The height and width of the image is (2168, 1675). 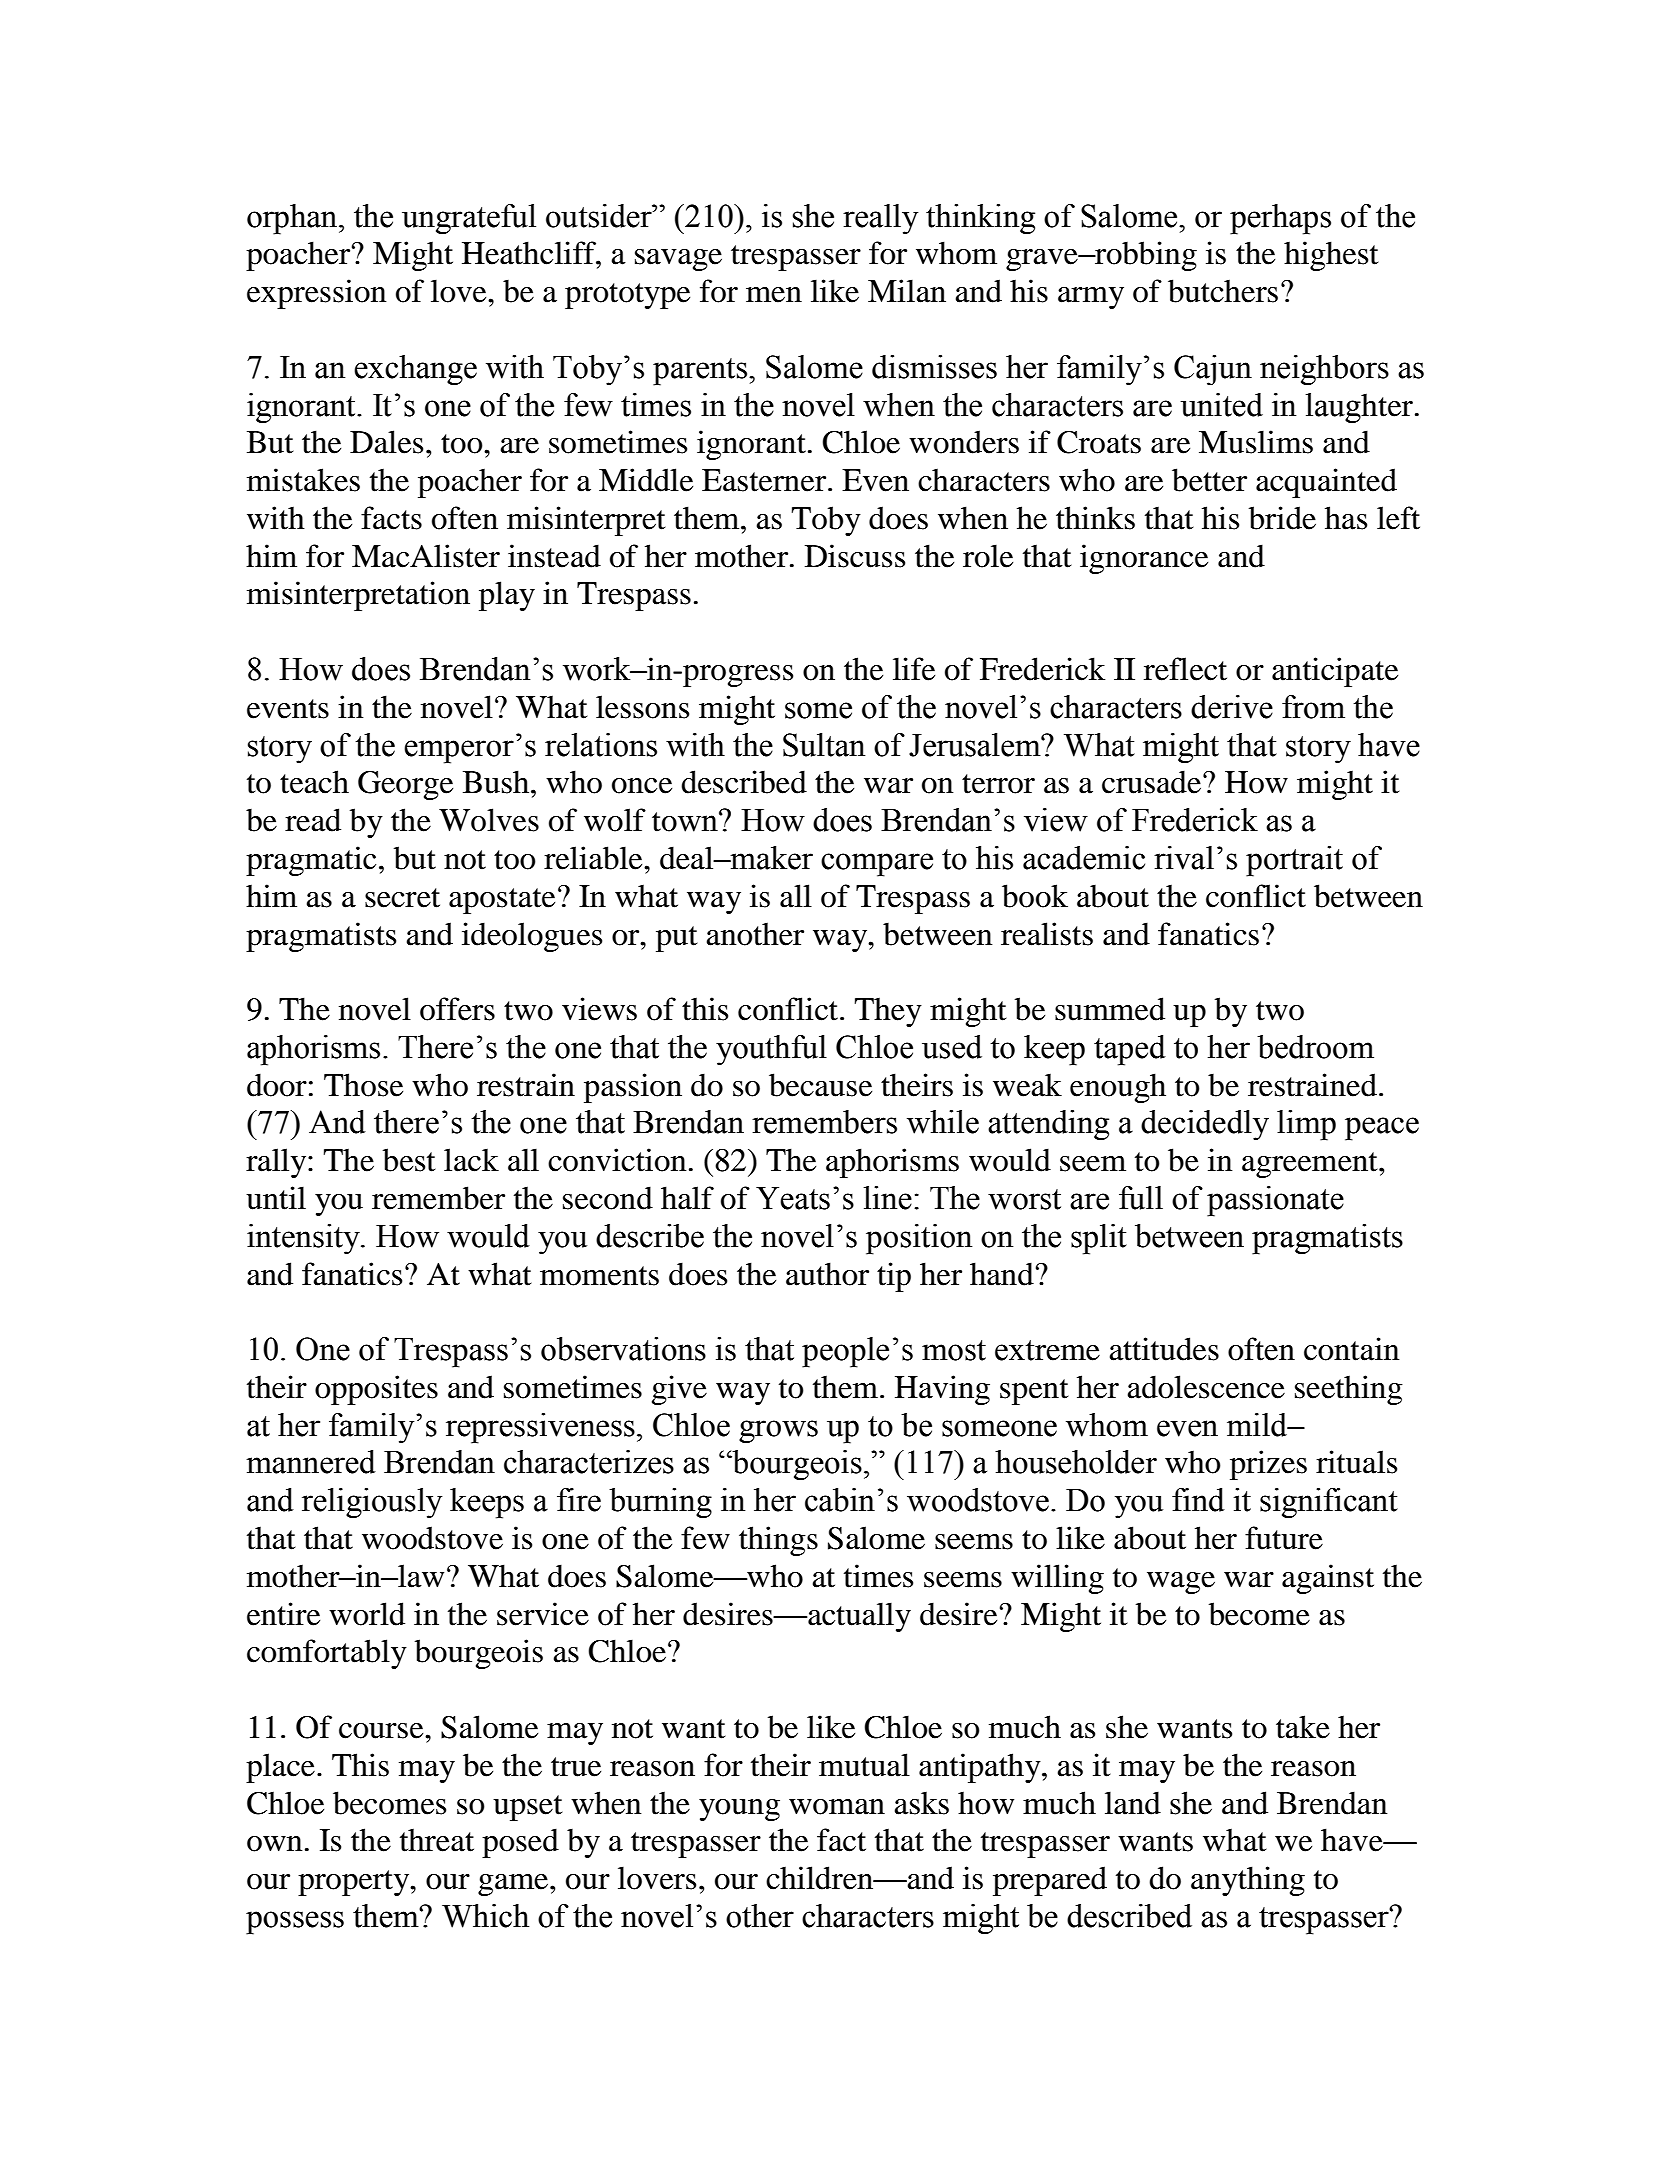 What do you see at coordinates (837, 1807) in the image?
I see `woman` at bounding box center [837, 1807].
